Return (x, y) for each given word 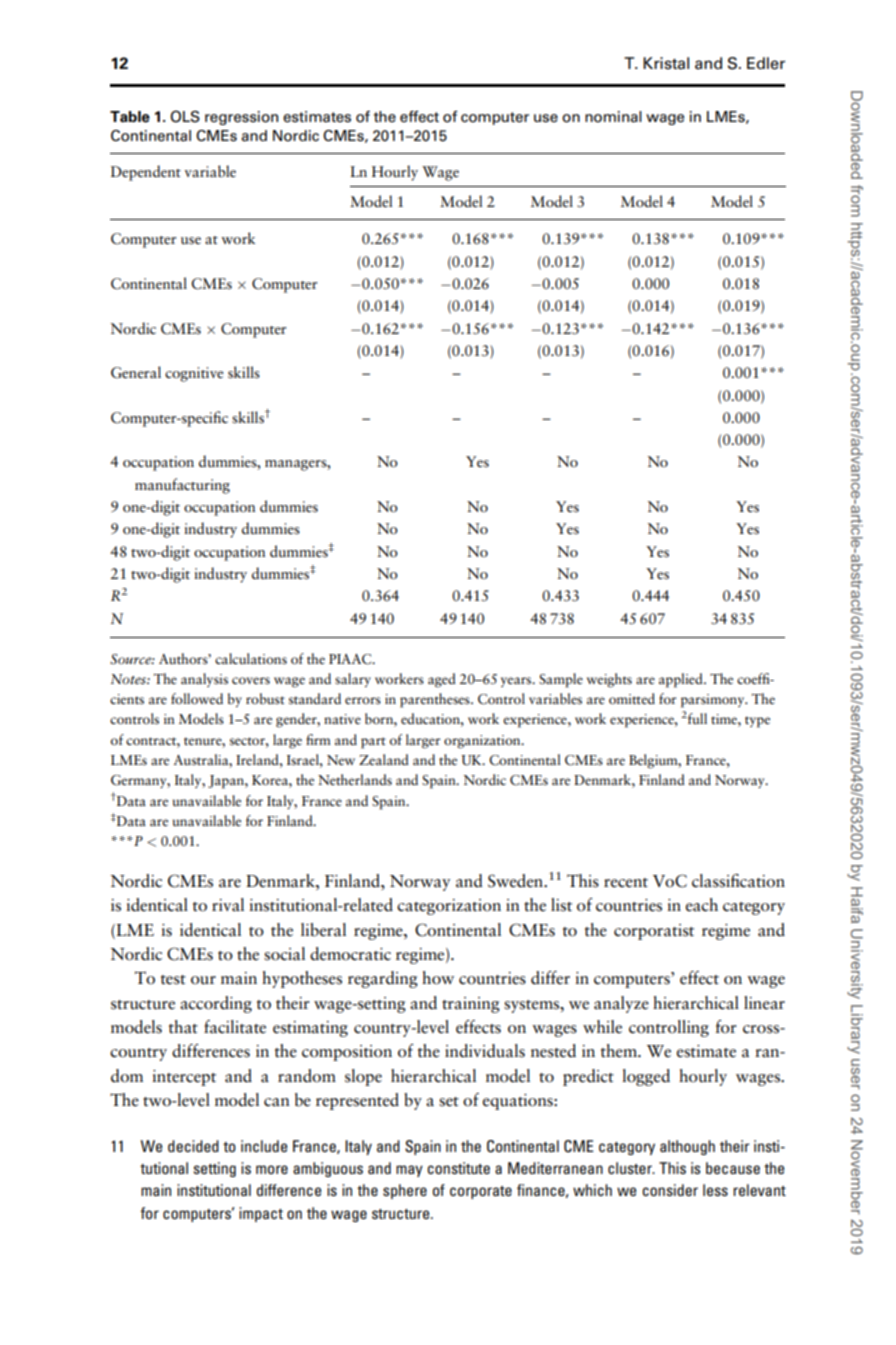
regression (241, 118)
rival (228, 905)
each (702, 905)
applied (682, 680)
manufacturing (182, 486)
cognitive (194, 374)
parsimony (714, 701)
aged (442, 680)
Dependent (146, 173)
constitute (458, 1168)
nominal (613, 117)
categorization (449, 907)
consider (670, 1190)
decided (193, 1146)
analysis (204, 680)
